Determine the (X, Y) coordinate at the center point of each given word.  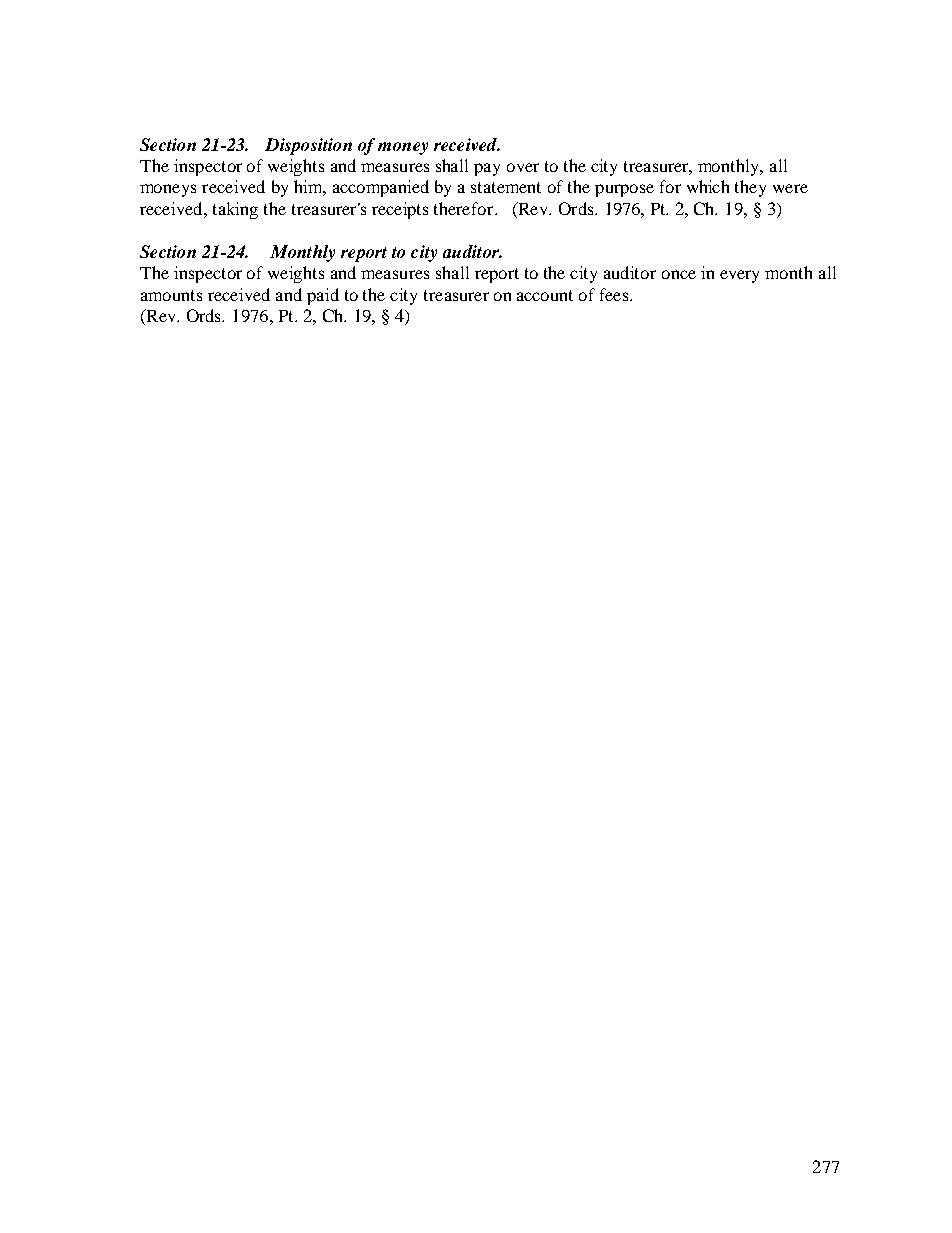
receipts (400, 210)
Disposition (308, 146)
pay (487, 169)
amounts (171, 295)
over (523, 167)
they (750, 188)
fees (615, 294)
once (679, 274)
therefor (465, 208)
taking (235, 210)
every (739, 276)
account (545, 295)
